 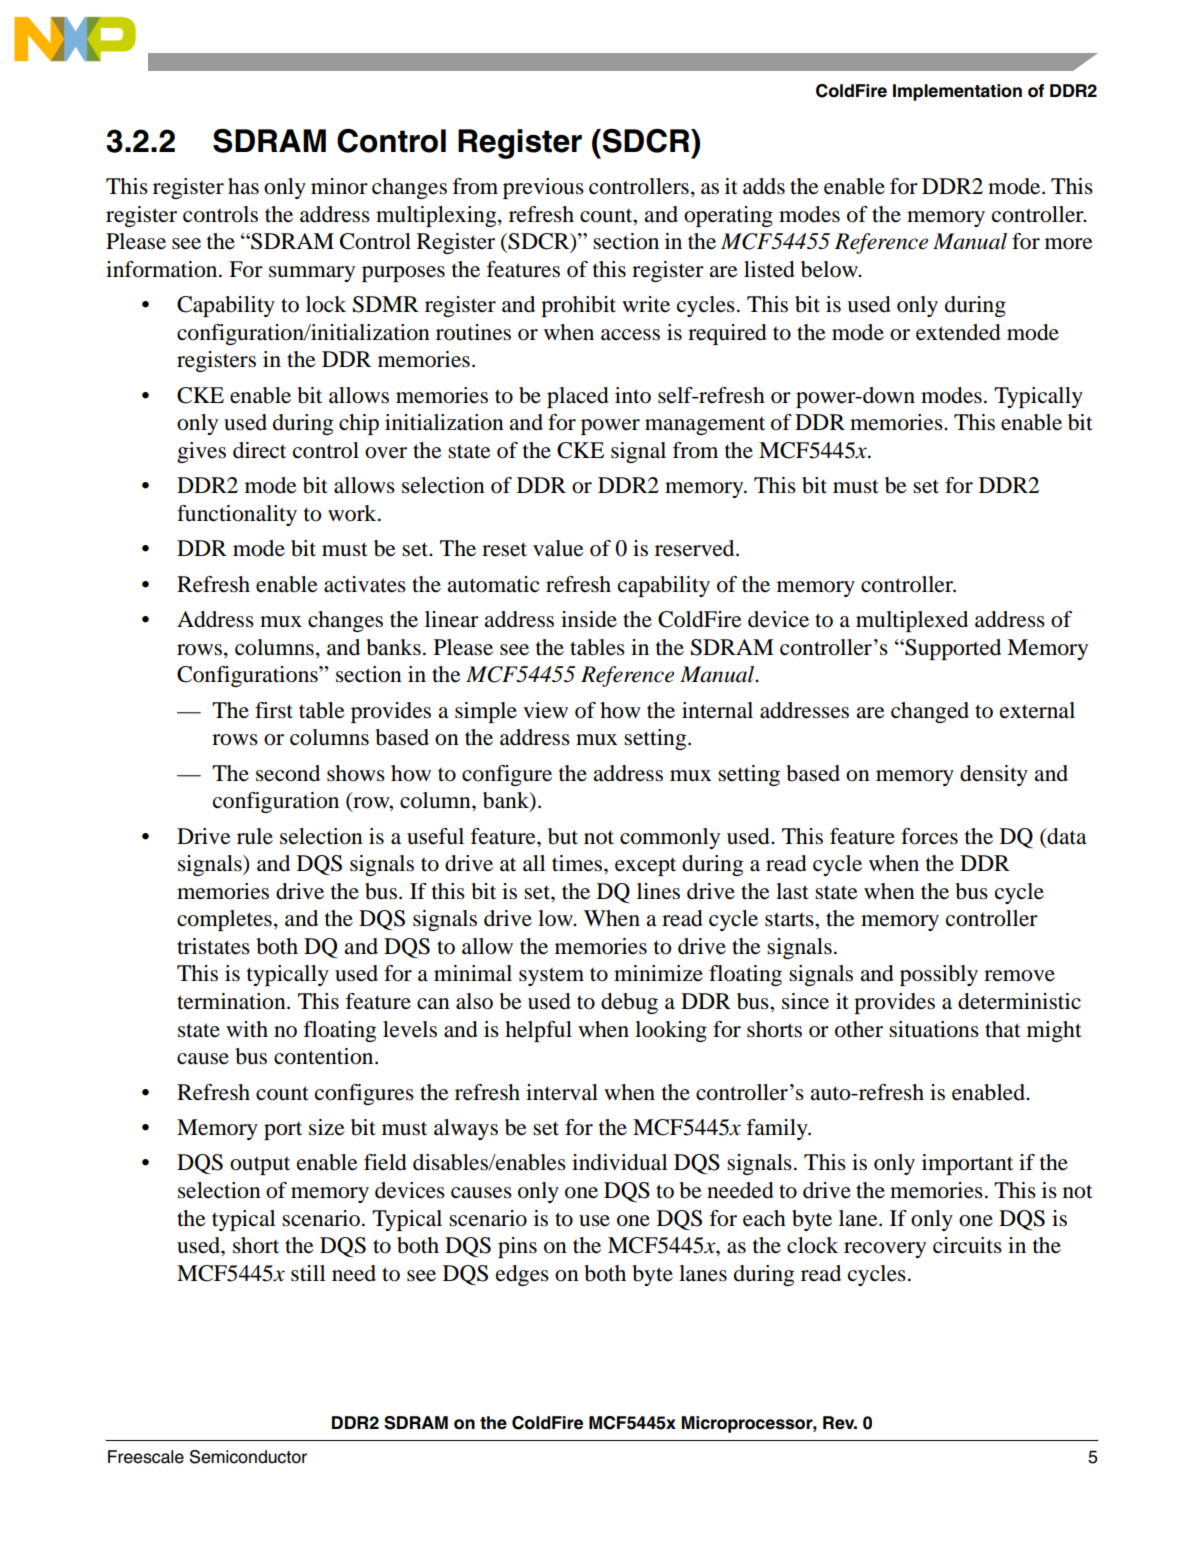 I want to click on Semiconductor, so click(x=248, y=1457).
